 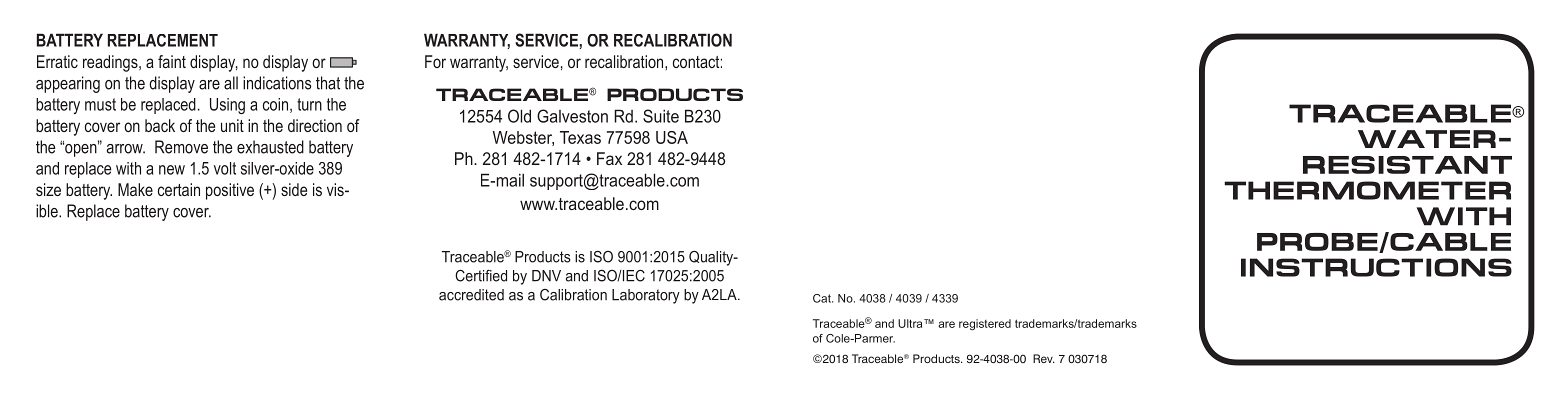 I want to click on Laboratory, so click(x=646, y=296).
